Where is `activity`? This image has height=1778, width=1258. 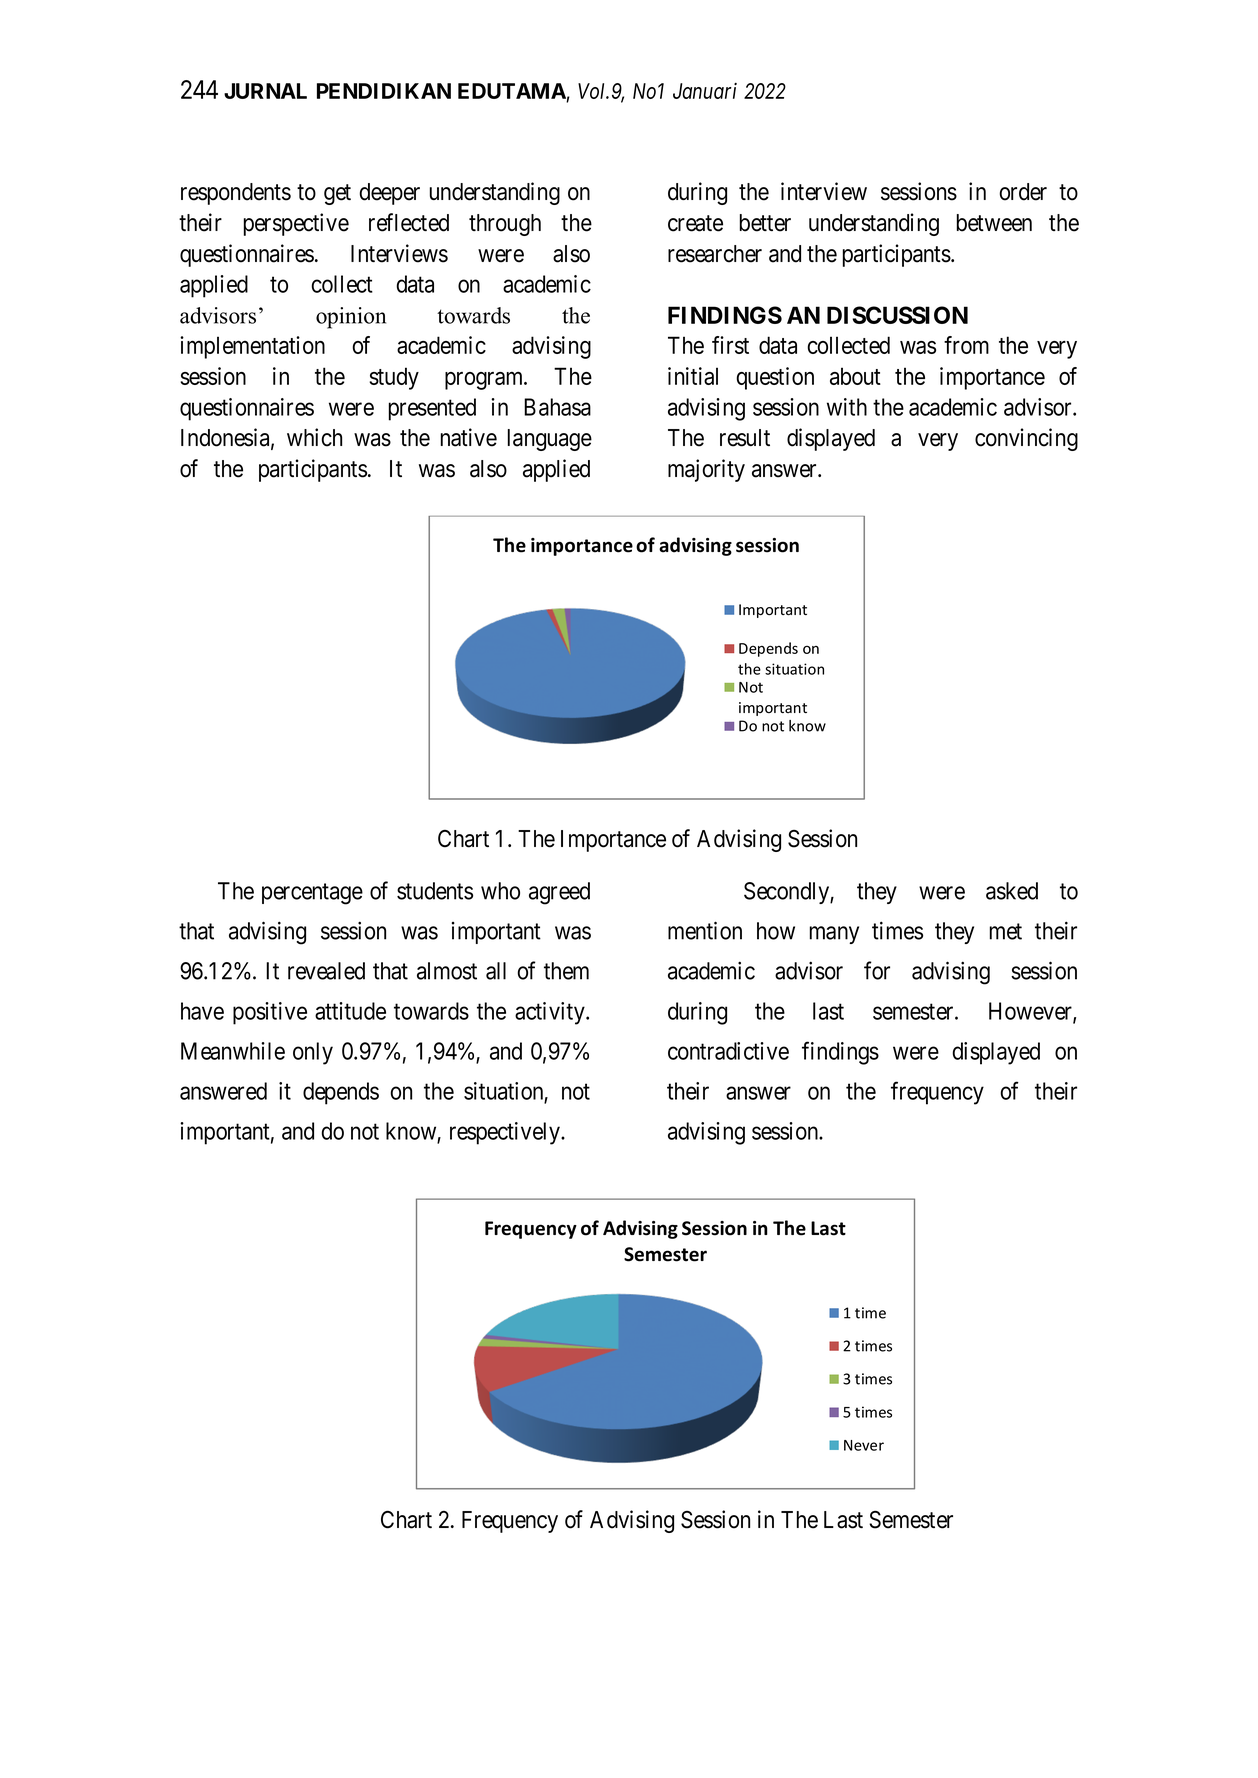 activity is located at coordinates (551, 1013).
